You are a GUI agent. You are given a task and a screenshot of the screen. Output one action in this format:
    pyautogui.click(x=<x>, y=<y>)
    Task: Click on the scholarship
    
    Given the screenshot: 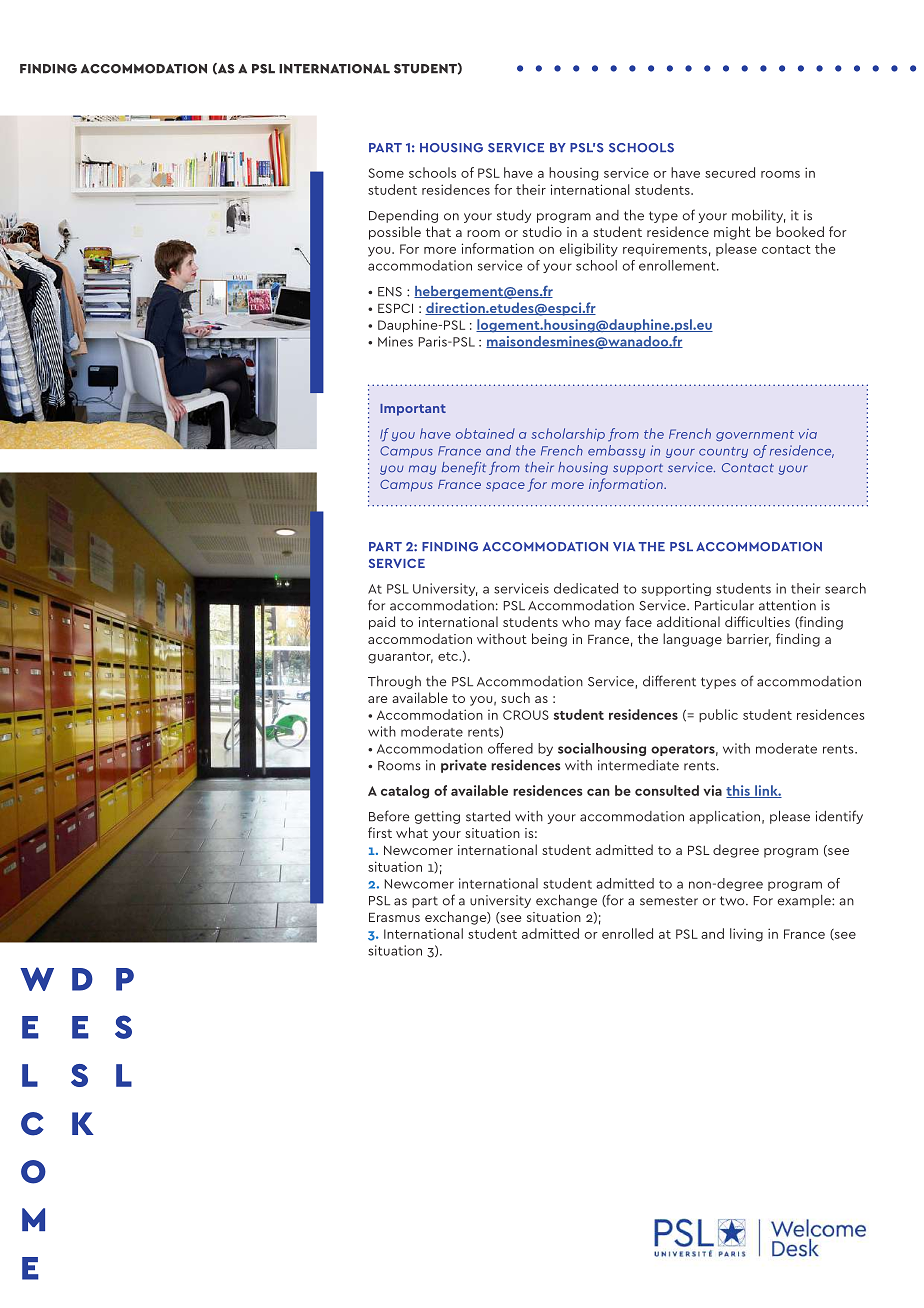 What is the action you would take?
    pyautogui.click(x=568, y=434)
